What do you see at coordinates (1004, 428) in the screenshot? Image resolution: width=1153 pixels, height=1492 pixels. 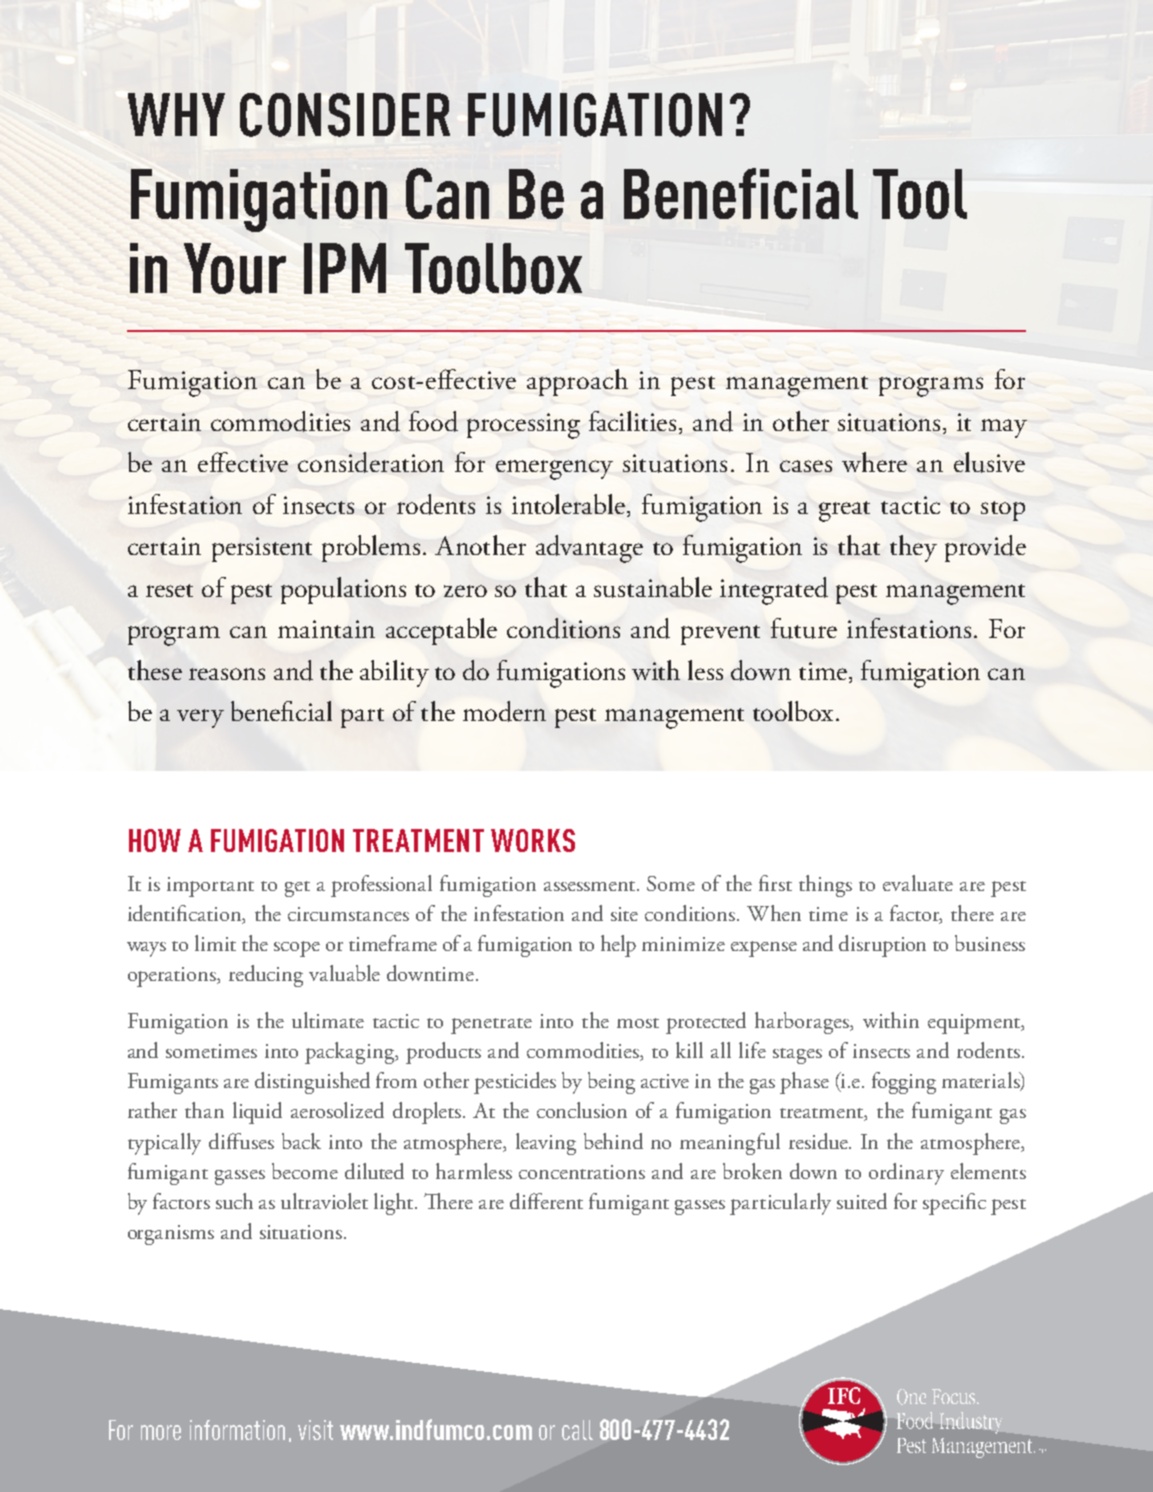 I see `may` at bounding box center [1004, 428].
